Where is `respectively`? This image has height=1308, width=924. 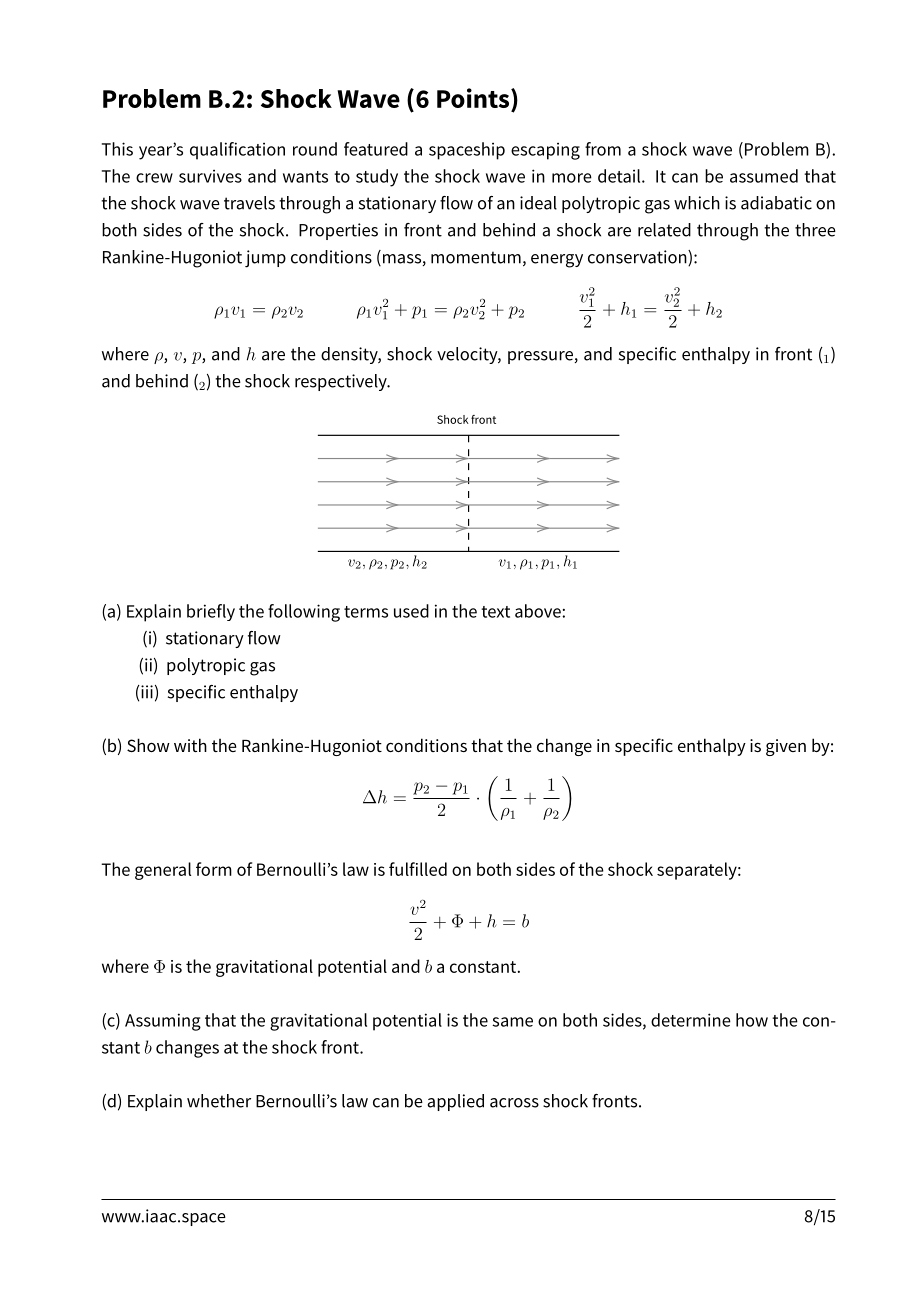 respectively is located at coordinates (342, 382).
